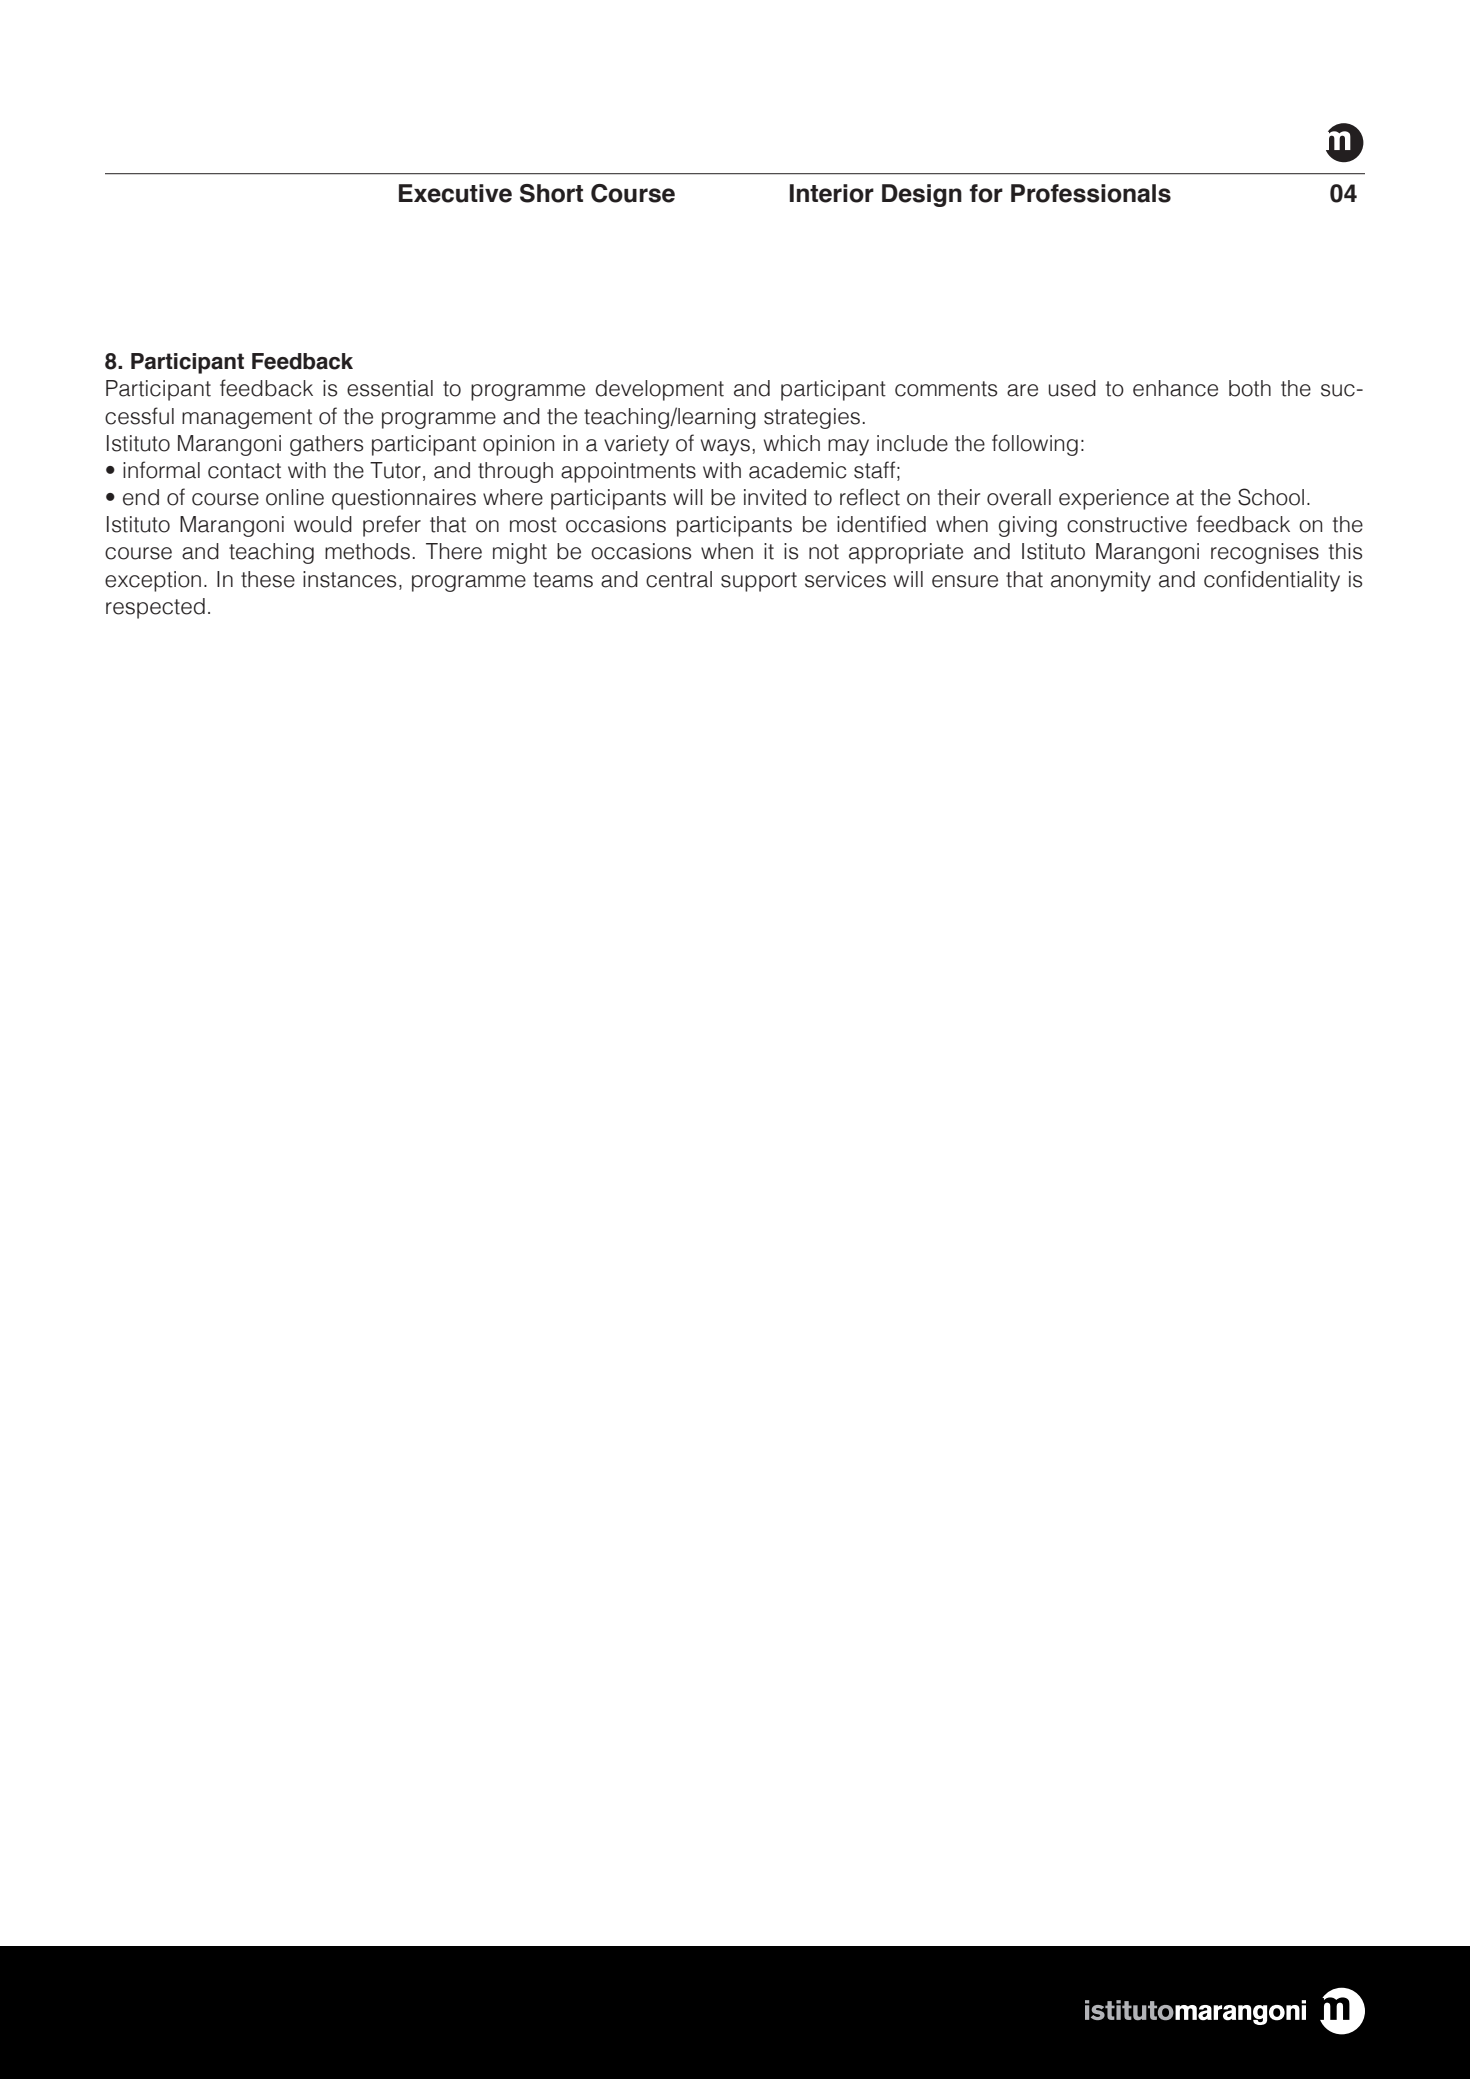 This page has width=1470, height=2079. I want to click on development, so click(660, 390).
